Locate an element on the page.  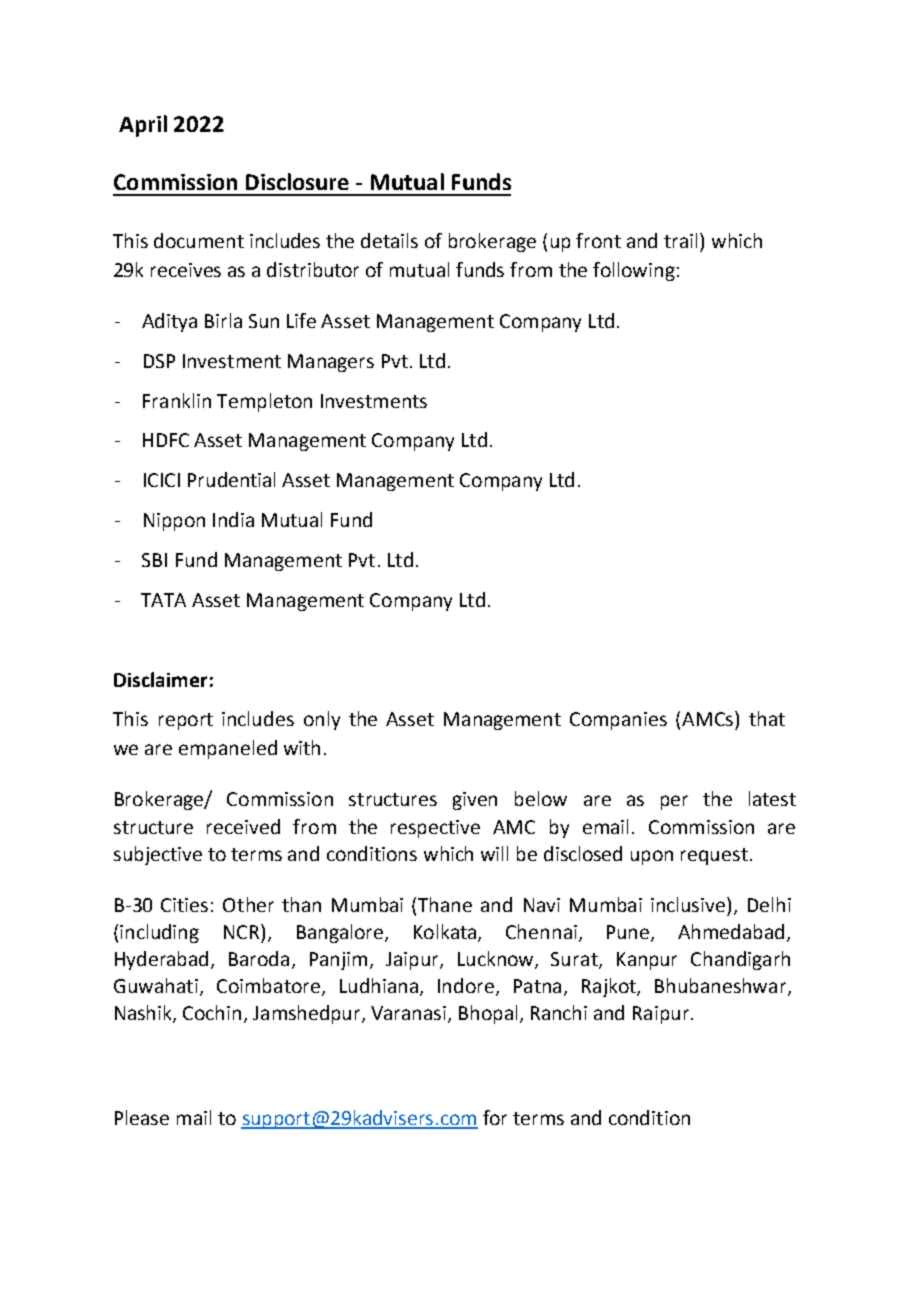
for is located at coordinates (495, 1117).
